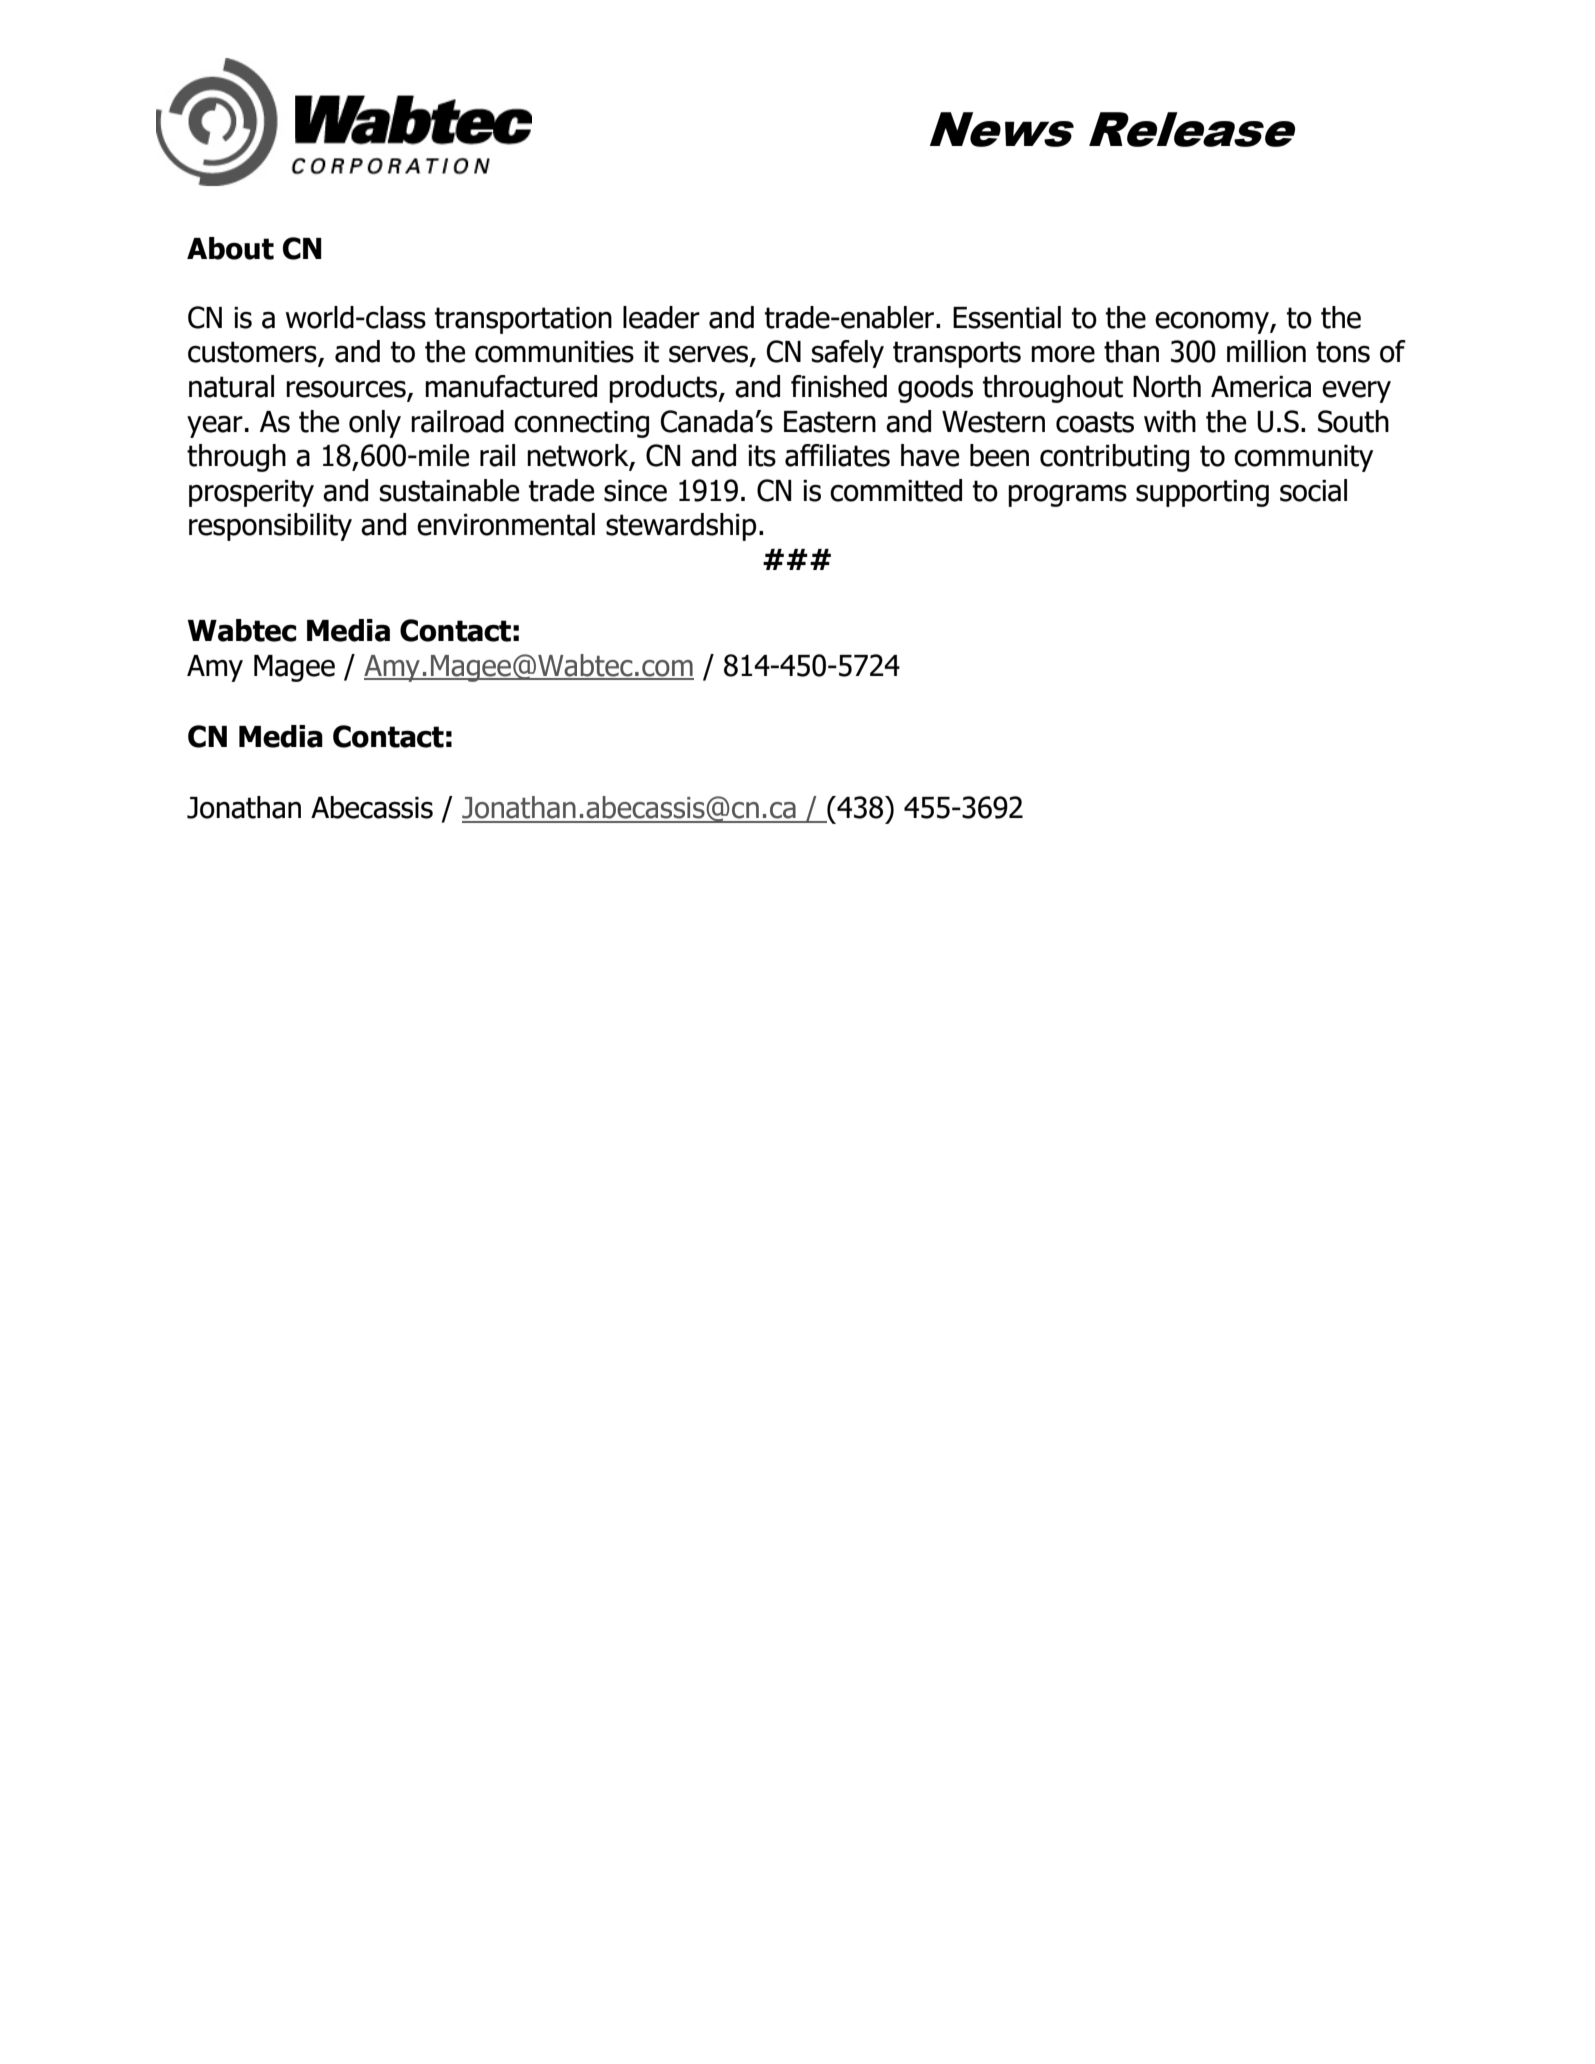  I want to click on million, so click(1266, 351).
